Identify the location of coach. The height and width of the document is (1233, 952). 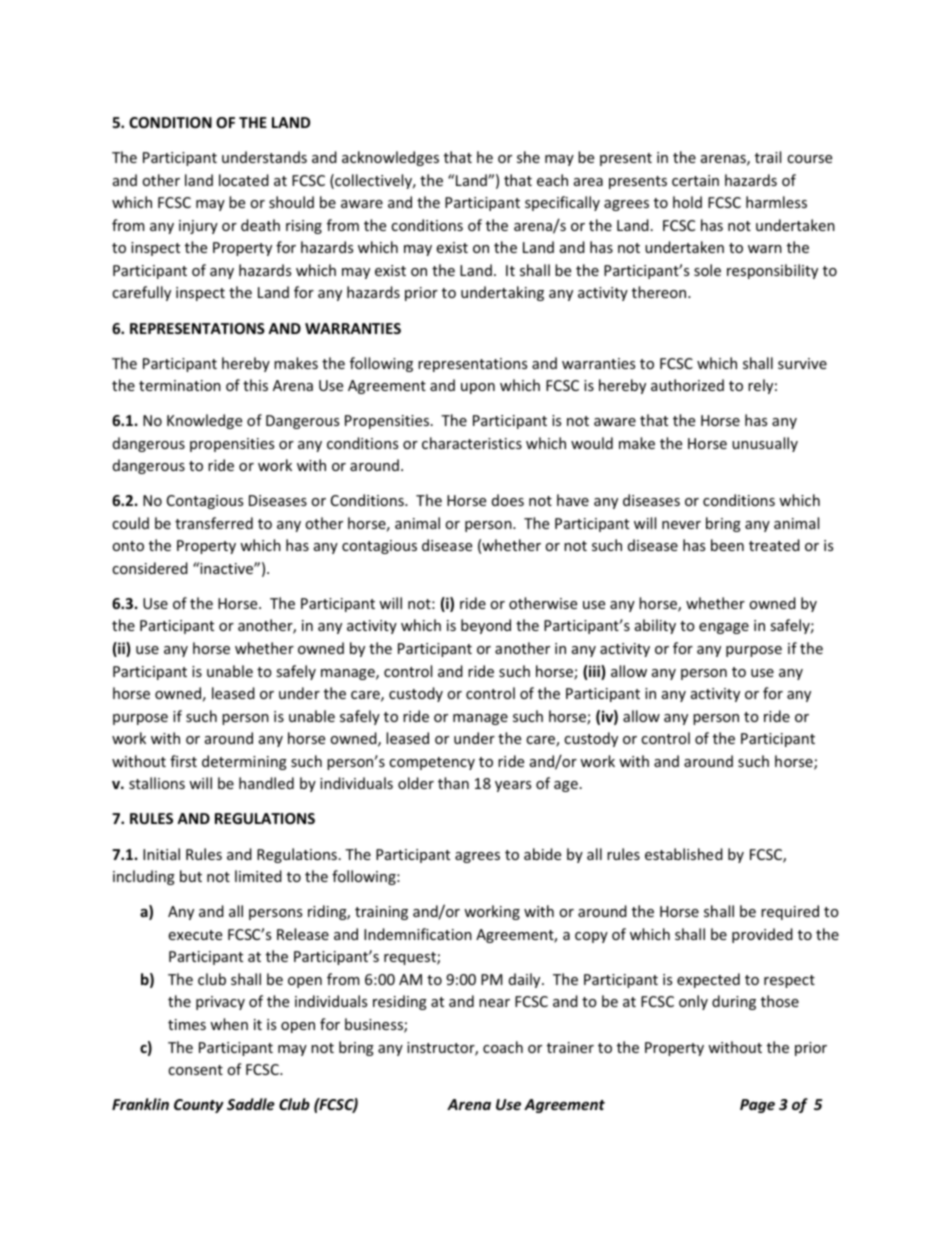
(503, 1047).
